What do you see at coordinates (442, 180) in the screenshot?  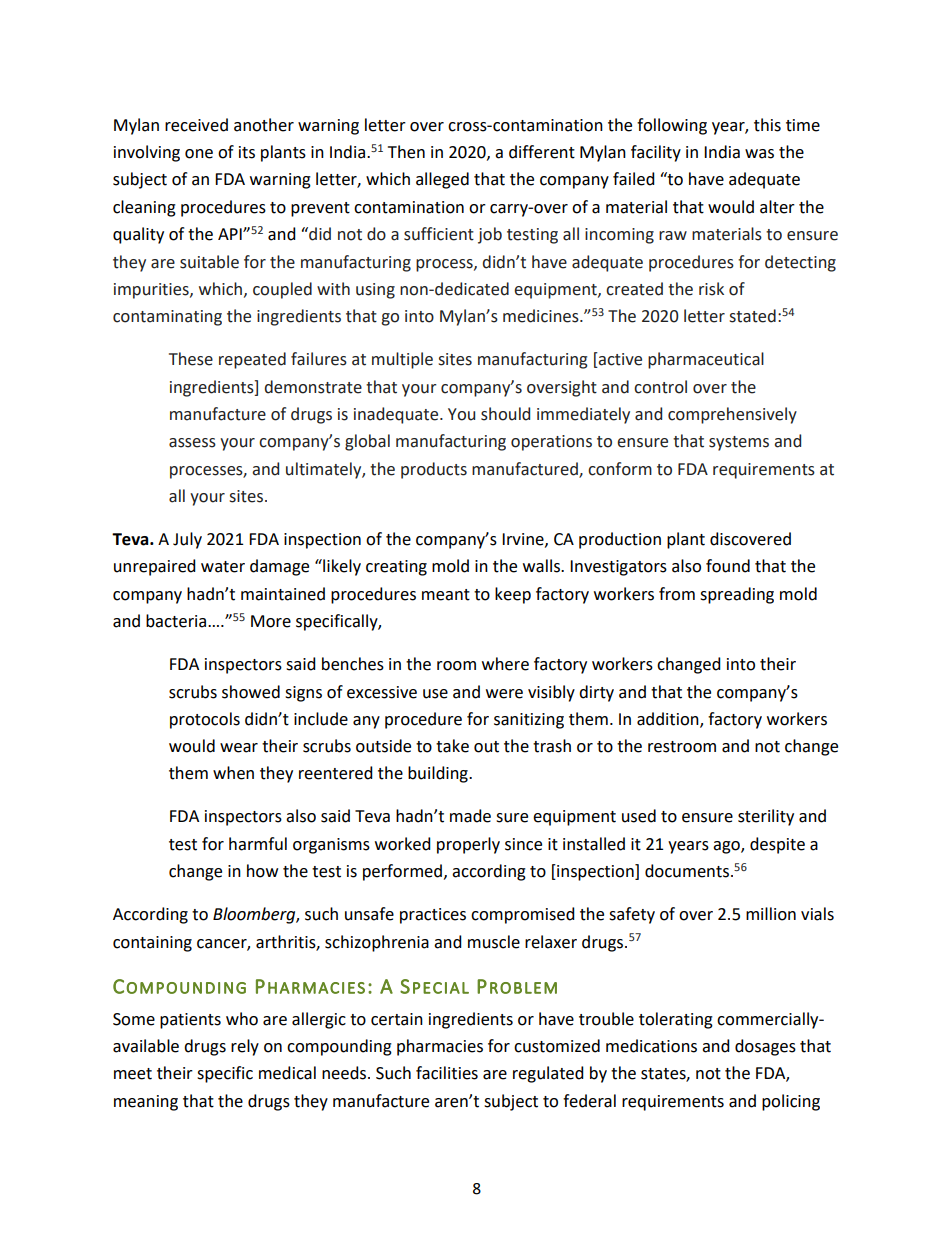 I see `alleged` at bounding box center [442, 180].
